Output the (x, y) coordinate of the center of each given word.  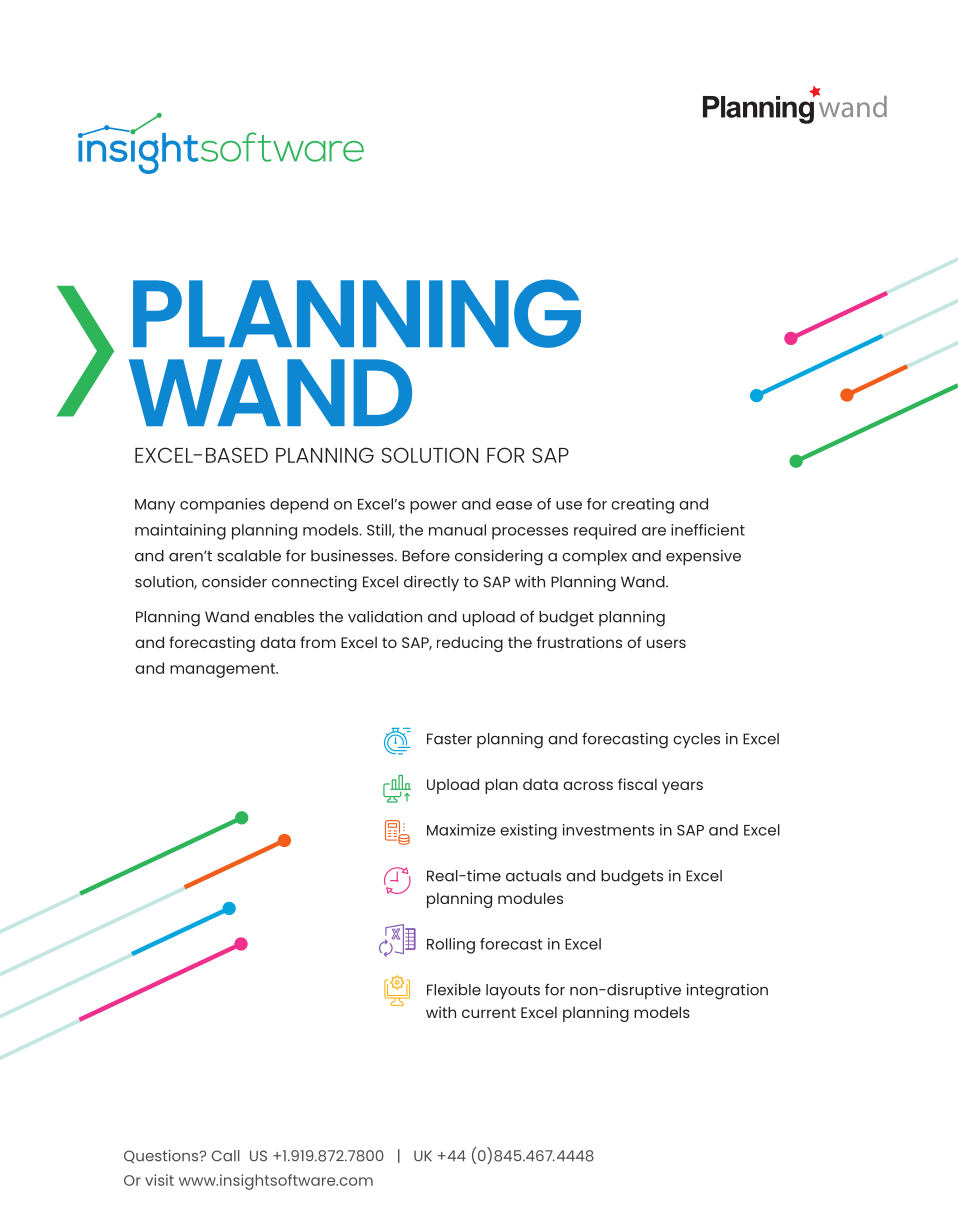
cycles (696, 740)
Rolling (451, 946)
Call (226, 1156)
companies (222, 506)
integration (727, 992)
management (223, 670)
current (489, 1012)
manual (457, 530)
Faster (449, 739)
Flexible (454, 990)
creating (642, 506)
